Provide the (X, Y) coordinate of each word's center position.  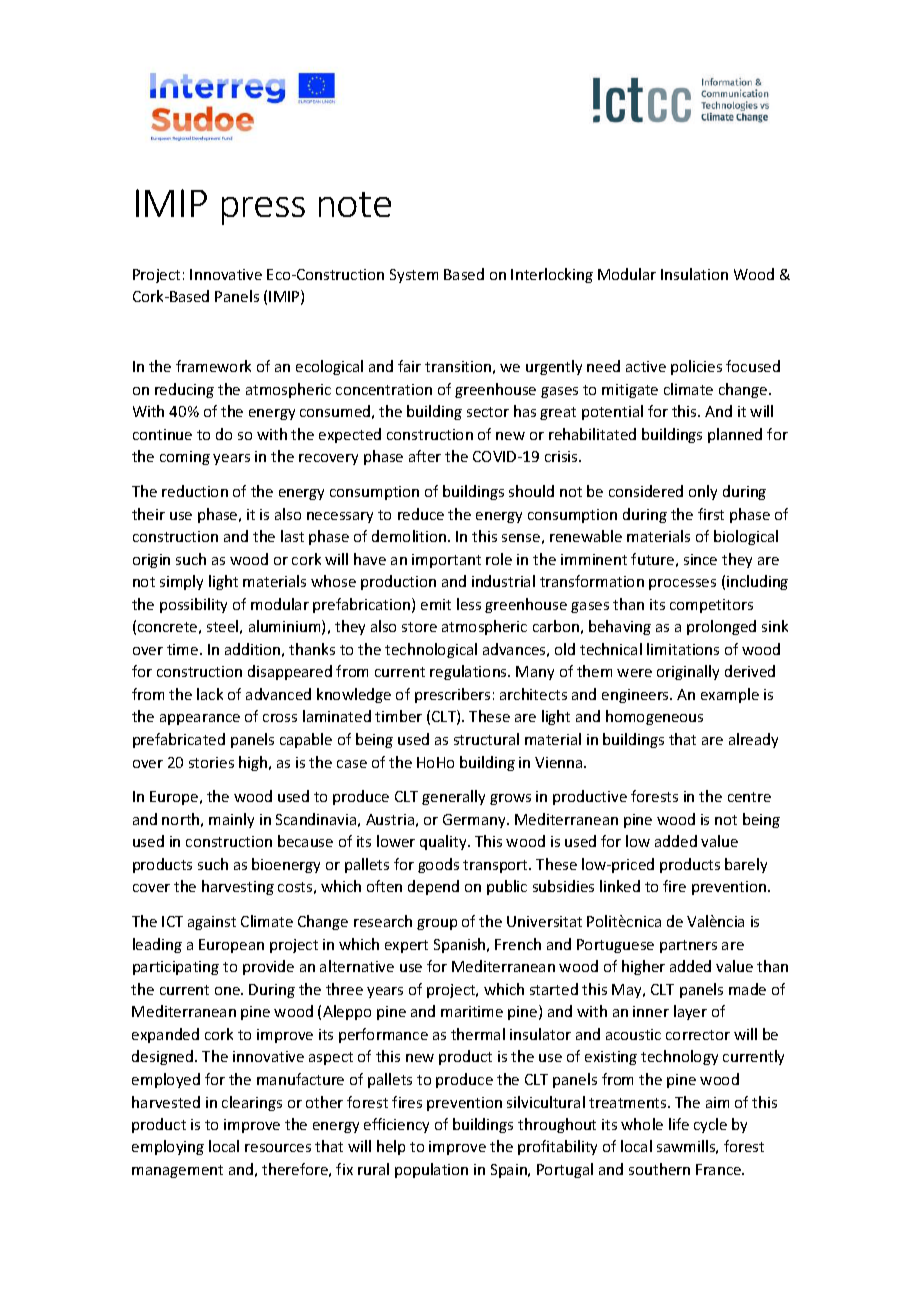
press (263, 211)
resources (278, 1148)
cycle (710, 1125)
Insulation (694, 274)
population (431, 1170)
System (414, 276)
